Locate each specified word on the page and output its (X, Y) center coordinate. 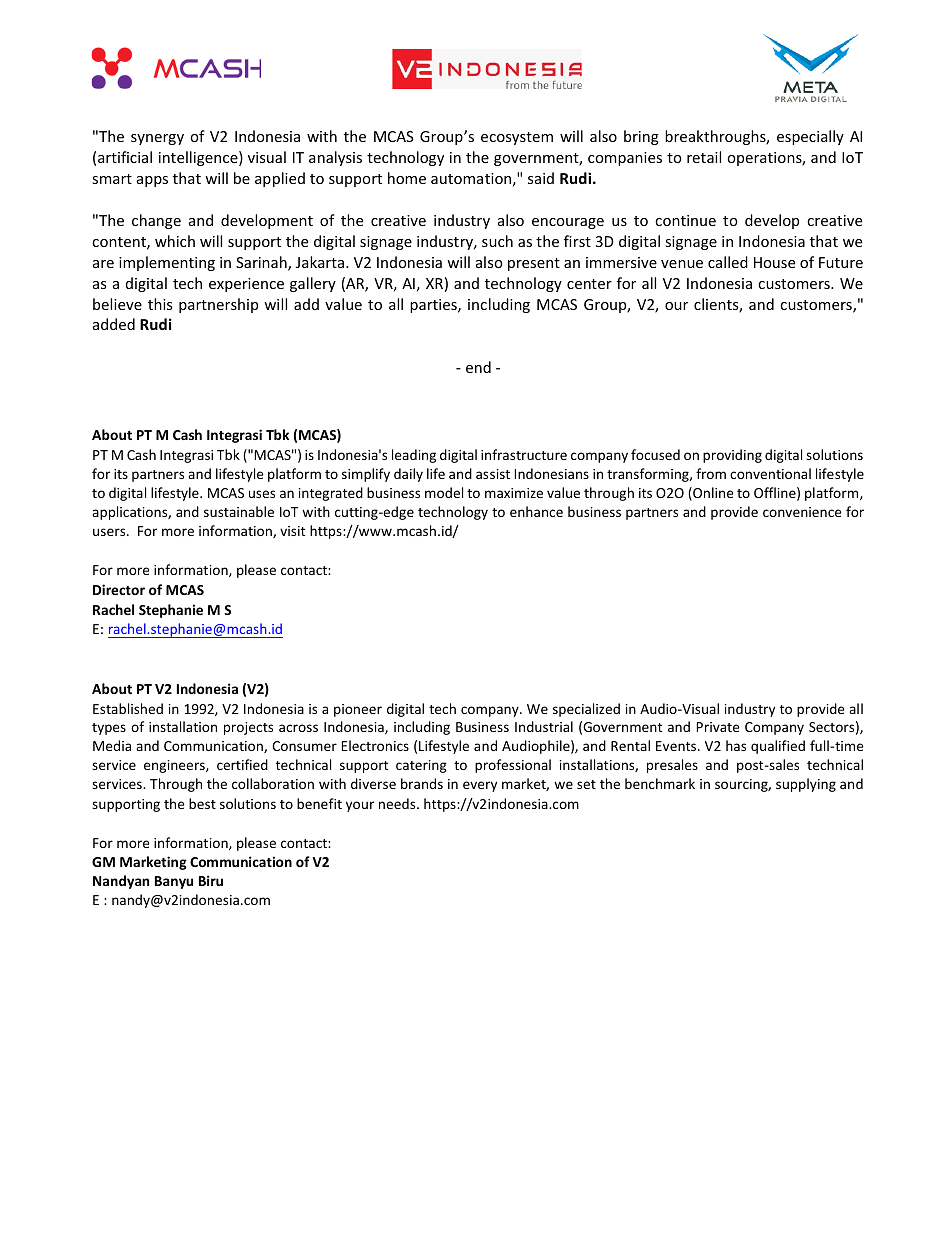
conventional (770, 473)
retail (704, 157)
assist (493, 474)
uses (262, 494)
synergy (157, 139)
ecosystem (517, 138)
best (202, 803)
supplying (806, 785)
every (480, 786)
